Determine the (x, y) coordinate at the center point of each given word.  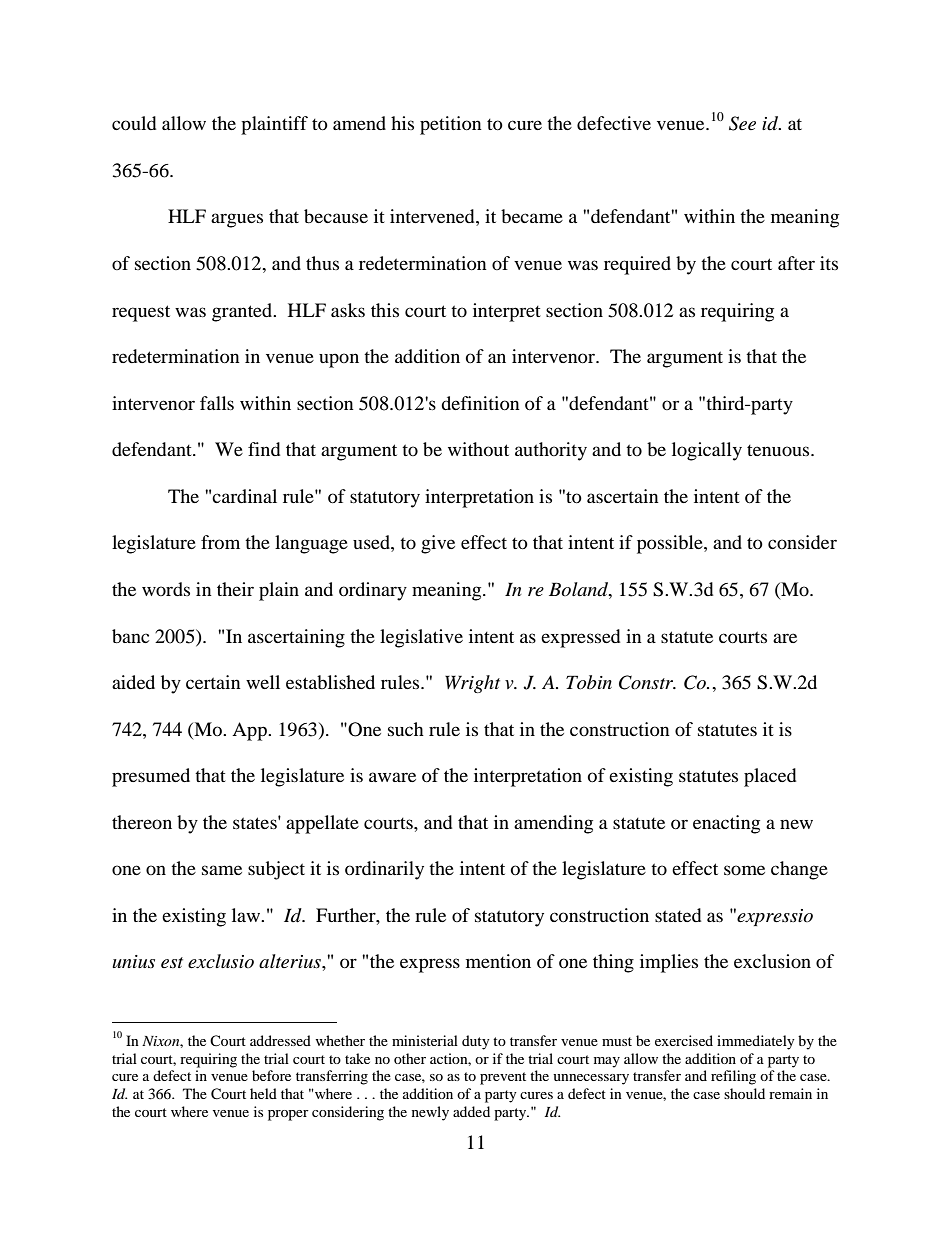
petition (451, 125)
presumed (151, 777)
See (742, 123)
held (263, 1093)
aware (392, 777)
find (264, 449)
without (478, 449)
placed (770, 777)
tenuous (779, 450)
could (134, 123)
